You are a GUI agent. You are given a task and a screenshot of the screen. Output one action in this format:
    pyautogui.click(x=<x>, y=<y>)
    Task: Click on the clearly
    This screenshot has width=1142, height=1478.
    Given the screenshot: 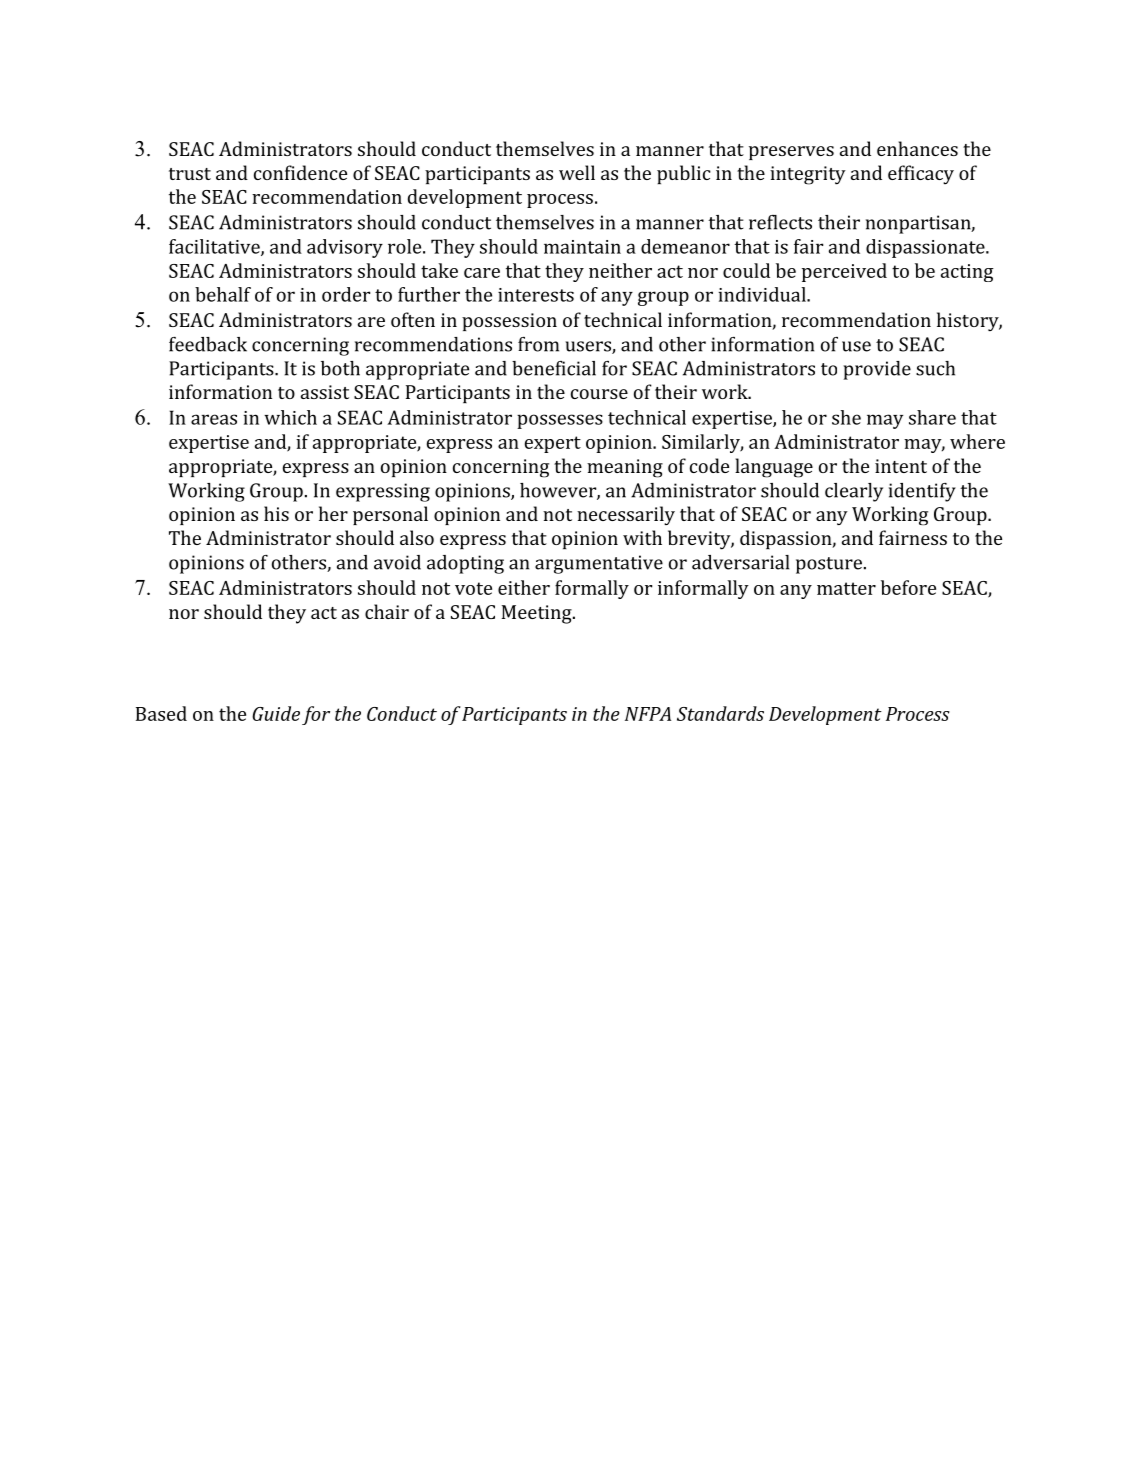 What is the action you would take?
    pyautogui.click(x=854, y=492)
